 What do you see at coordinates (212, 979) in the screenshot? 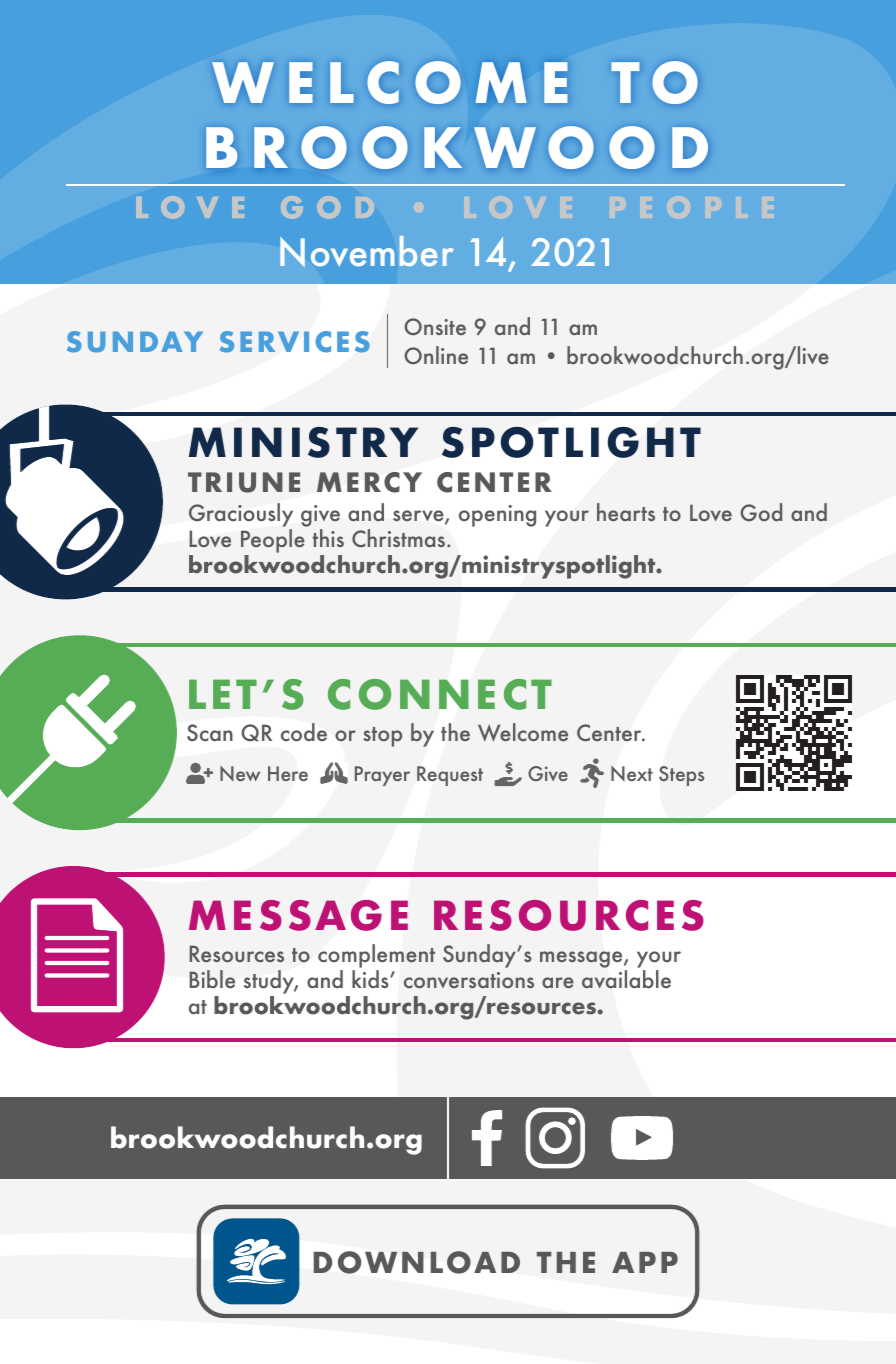
I see `Bible` at bounding box center [212, 979].
